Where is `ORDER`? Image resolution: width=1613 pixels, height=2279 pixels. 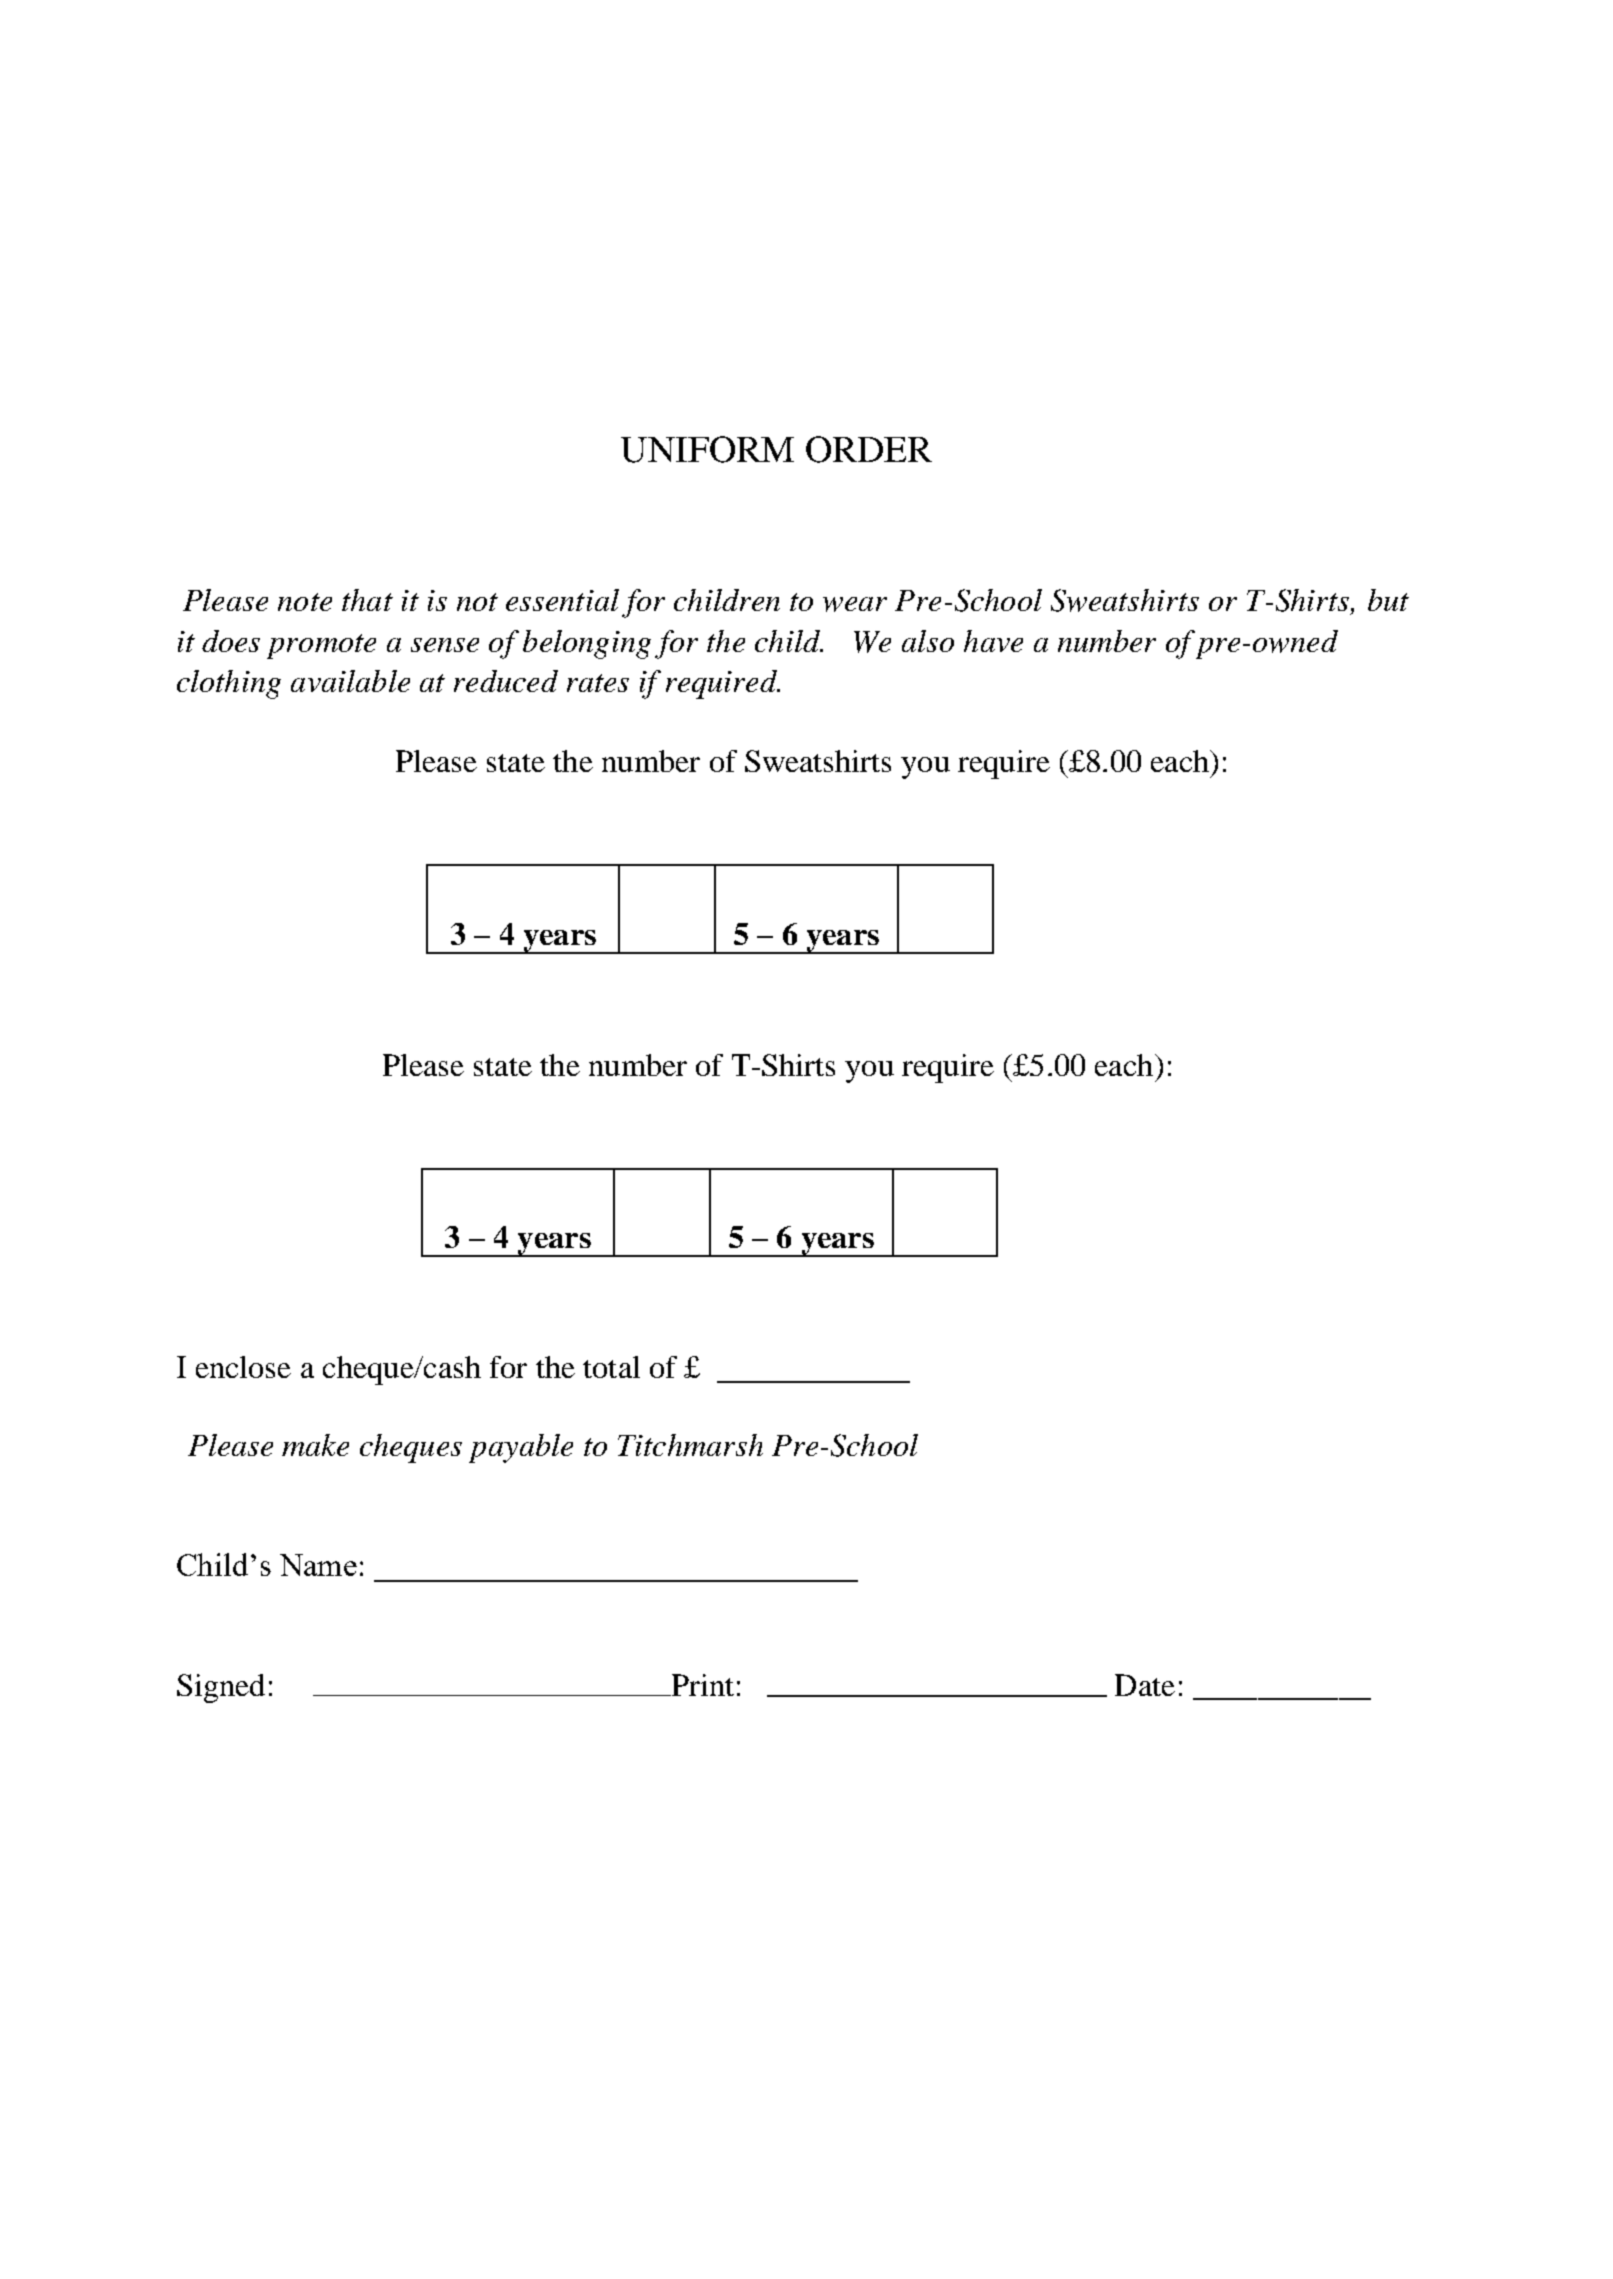
ORDER is located at coordinates (869, 449).
